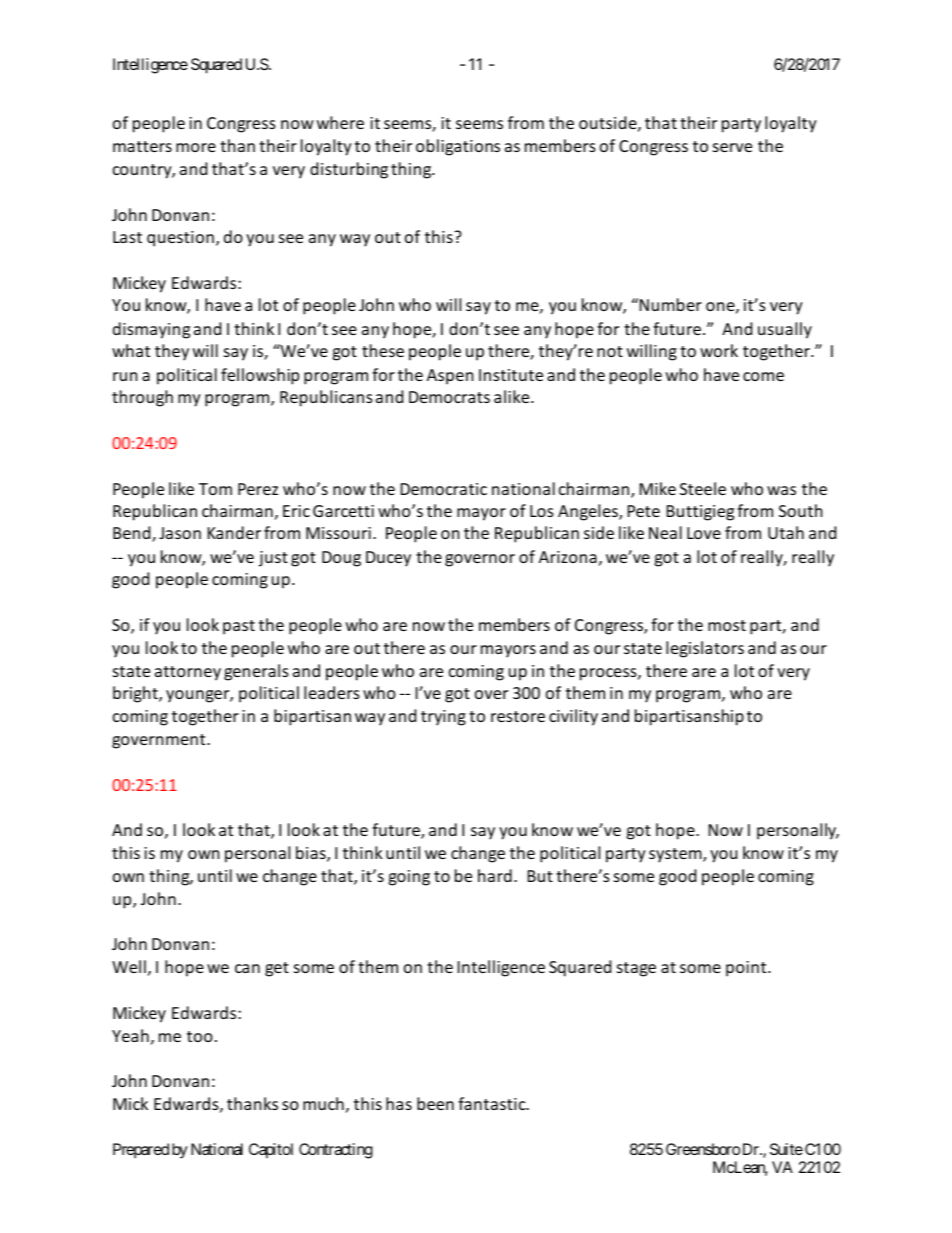 This image has width=952, height=1233. What do you see at coordinates (312, 854) in the image?
I see `bias` at bounding box center [312, 854].
